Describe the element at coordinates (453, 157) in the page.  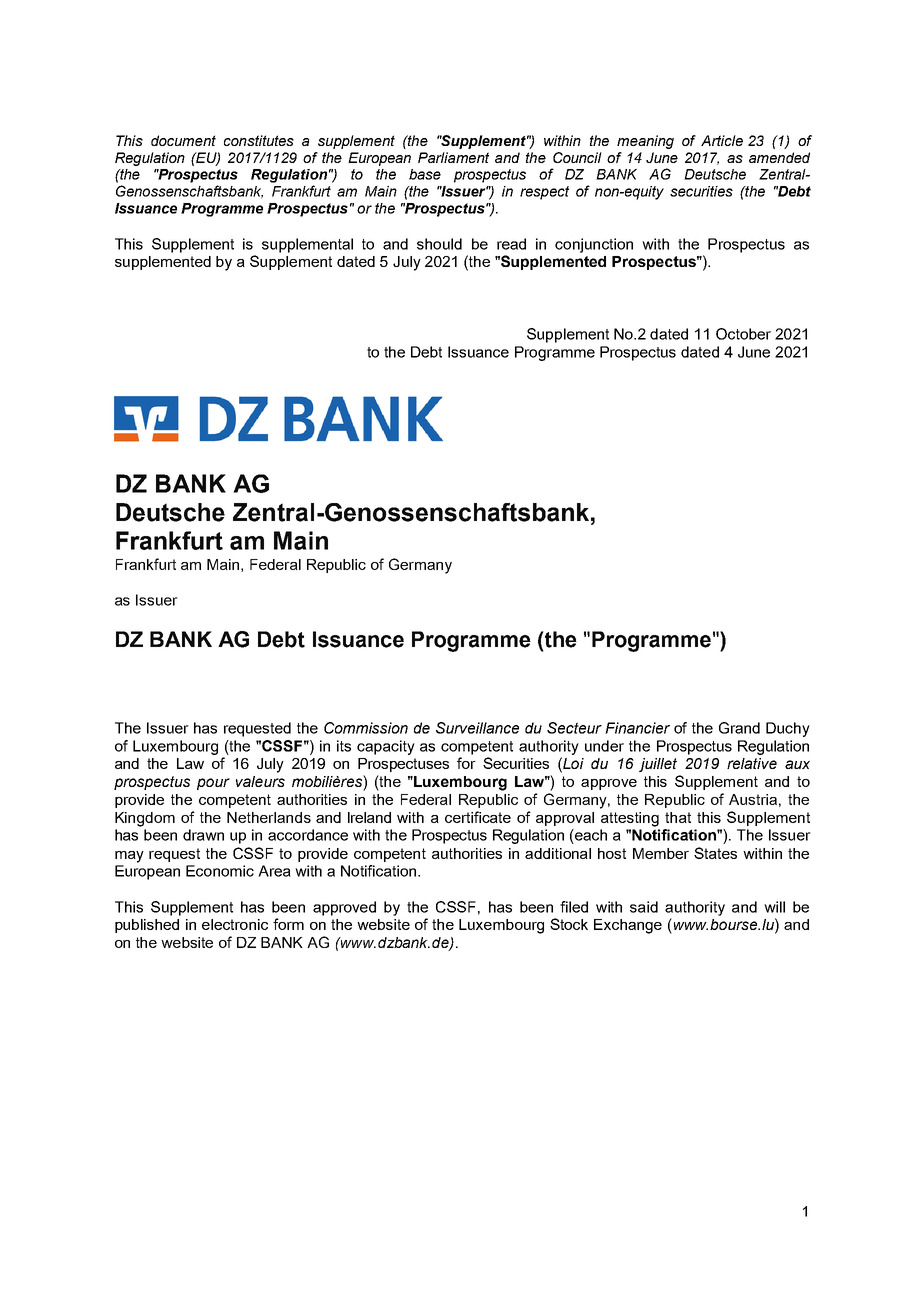
I see `Parliament` at that location.
